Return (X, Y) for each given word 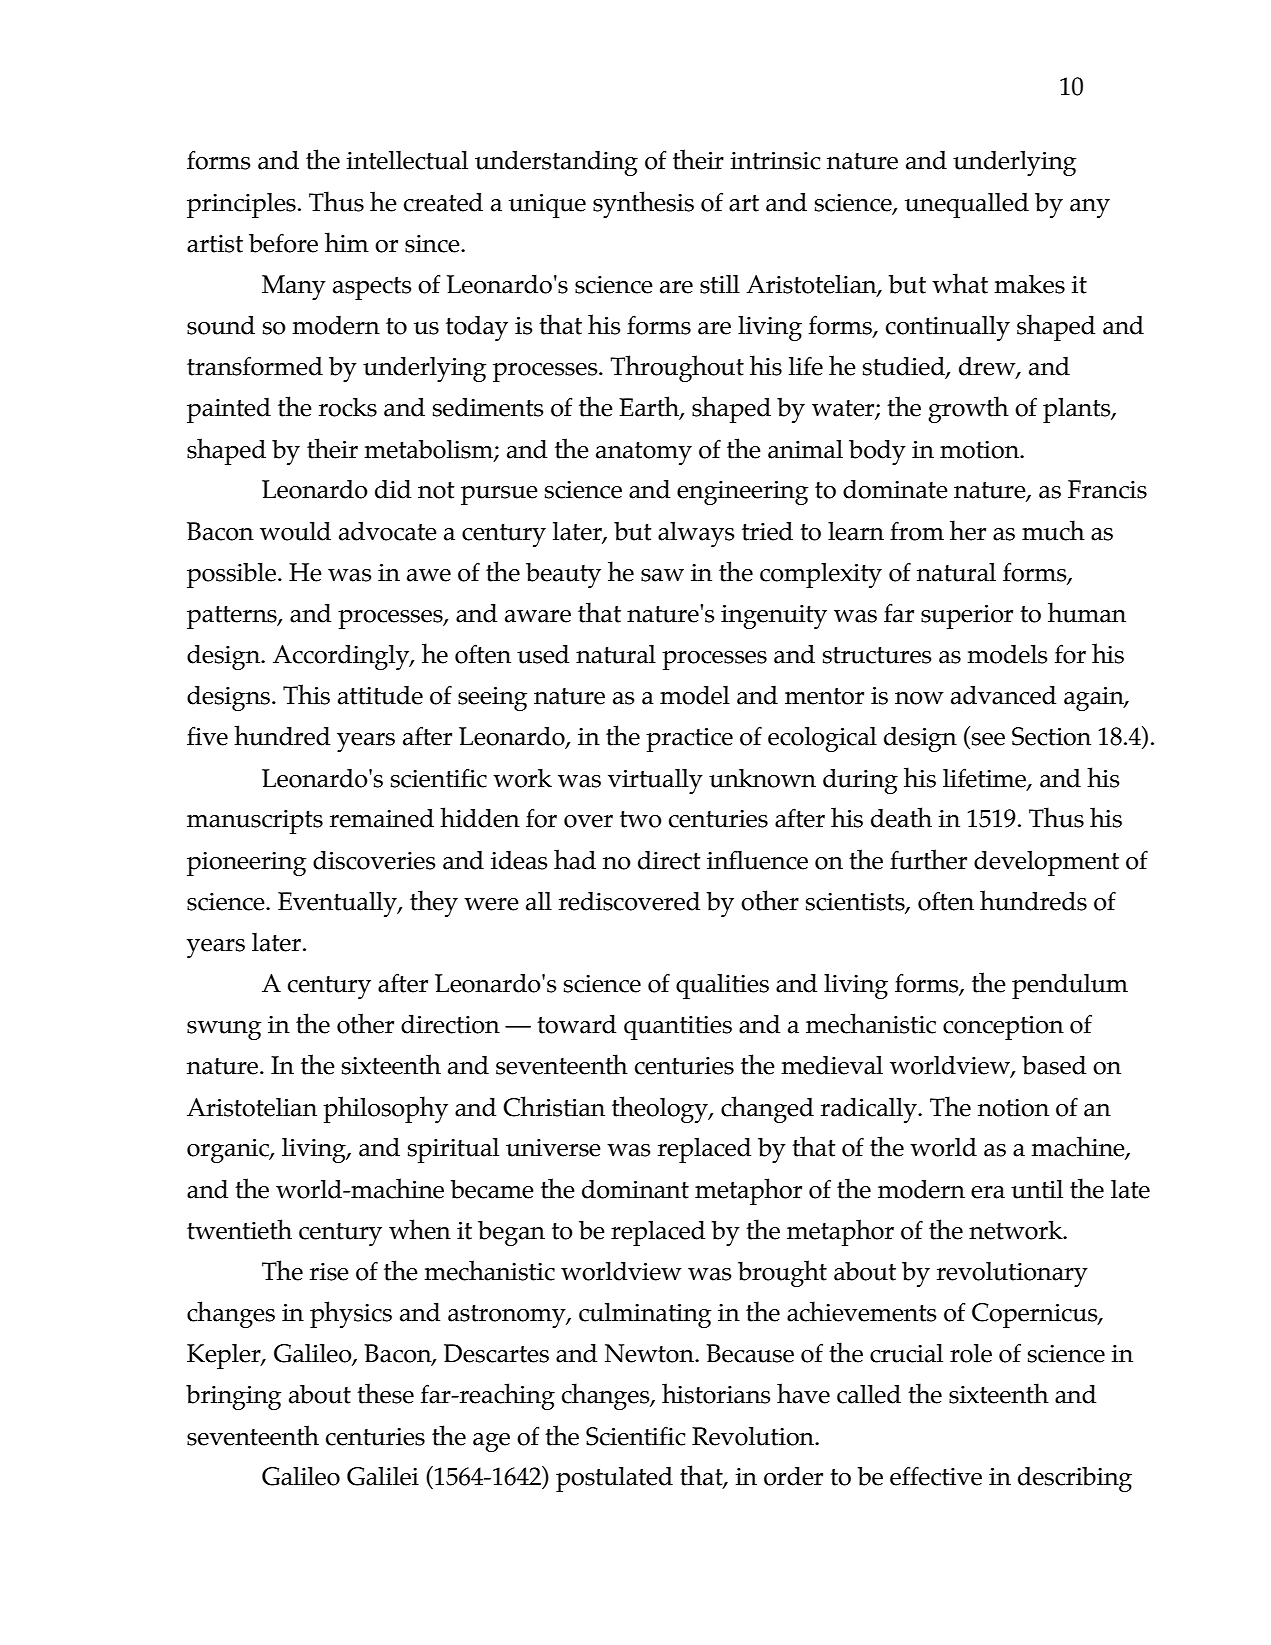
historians (716, 1393)
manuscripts (255, 822)
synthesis (643, 204)
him (347, 242)
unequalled (967, 205)
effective (936, 1476)
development (1046, 863)
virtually (655, 781)
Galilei (383, 1476)
